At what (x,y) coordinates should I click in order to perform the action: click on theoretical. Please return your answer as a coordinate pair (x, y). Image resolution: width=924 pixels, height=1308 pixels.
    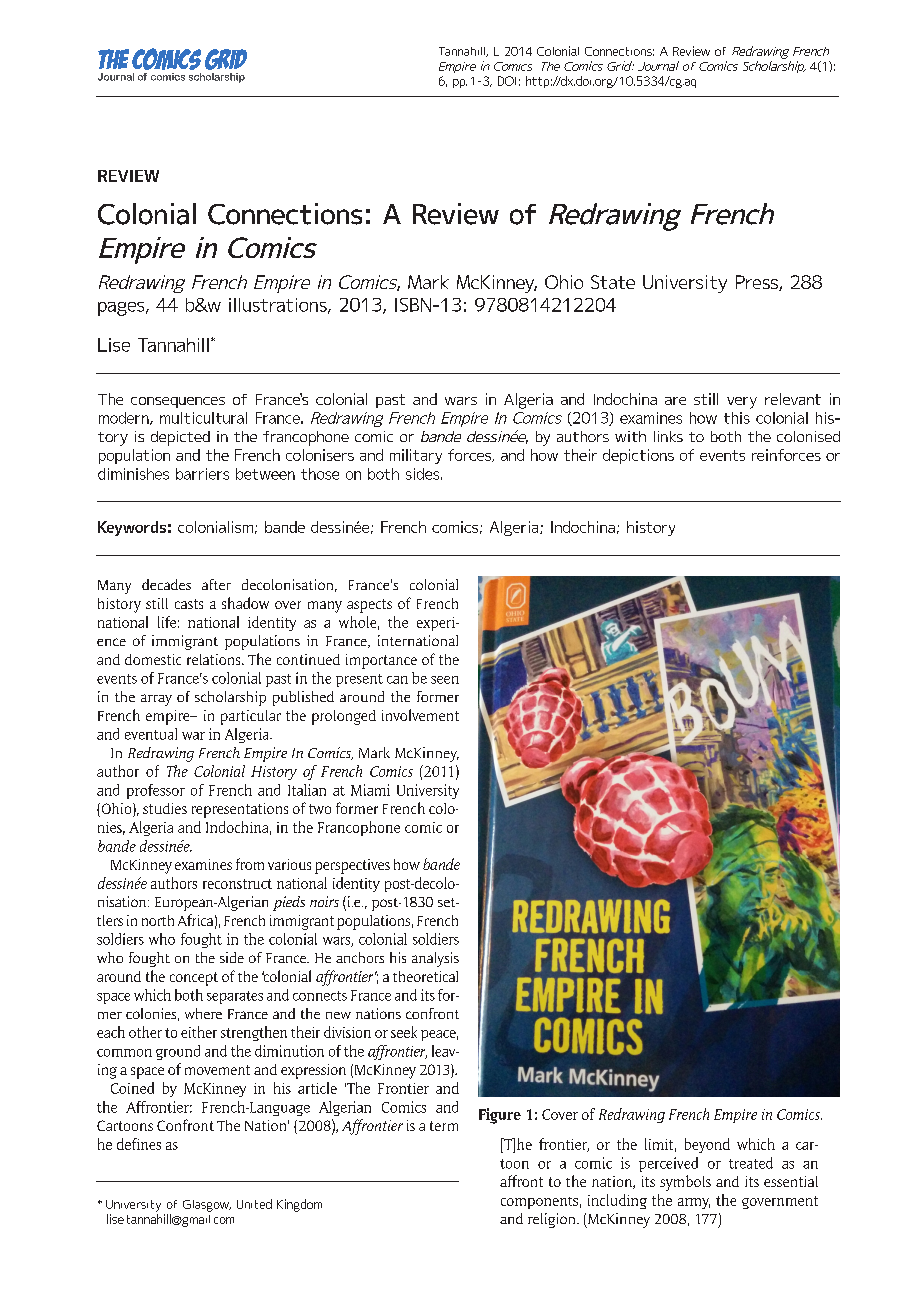
    Looking at the image, I should click on (425, 976).
